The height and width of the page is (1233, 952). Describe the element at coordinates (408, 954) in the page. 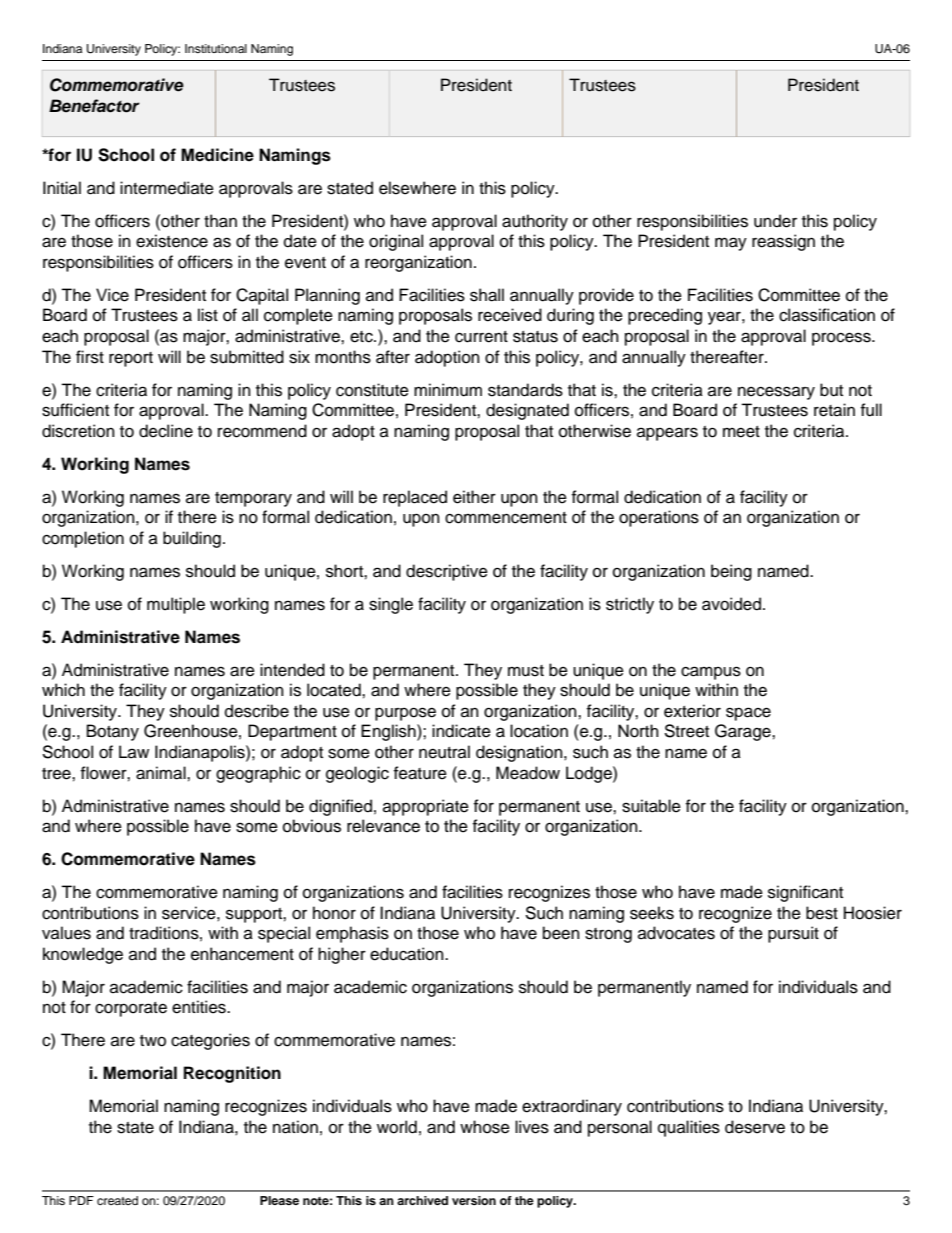

I see `education` at that location.
